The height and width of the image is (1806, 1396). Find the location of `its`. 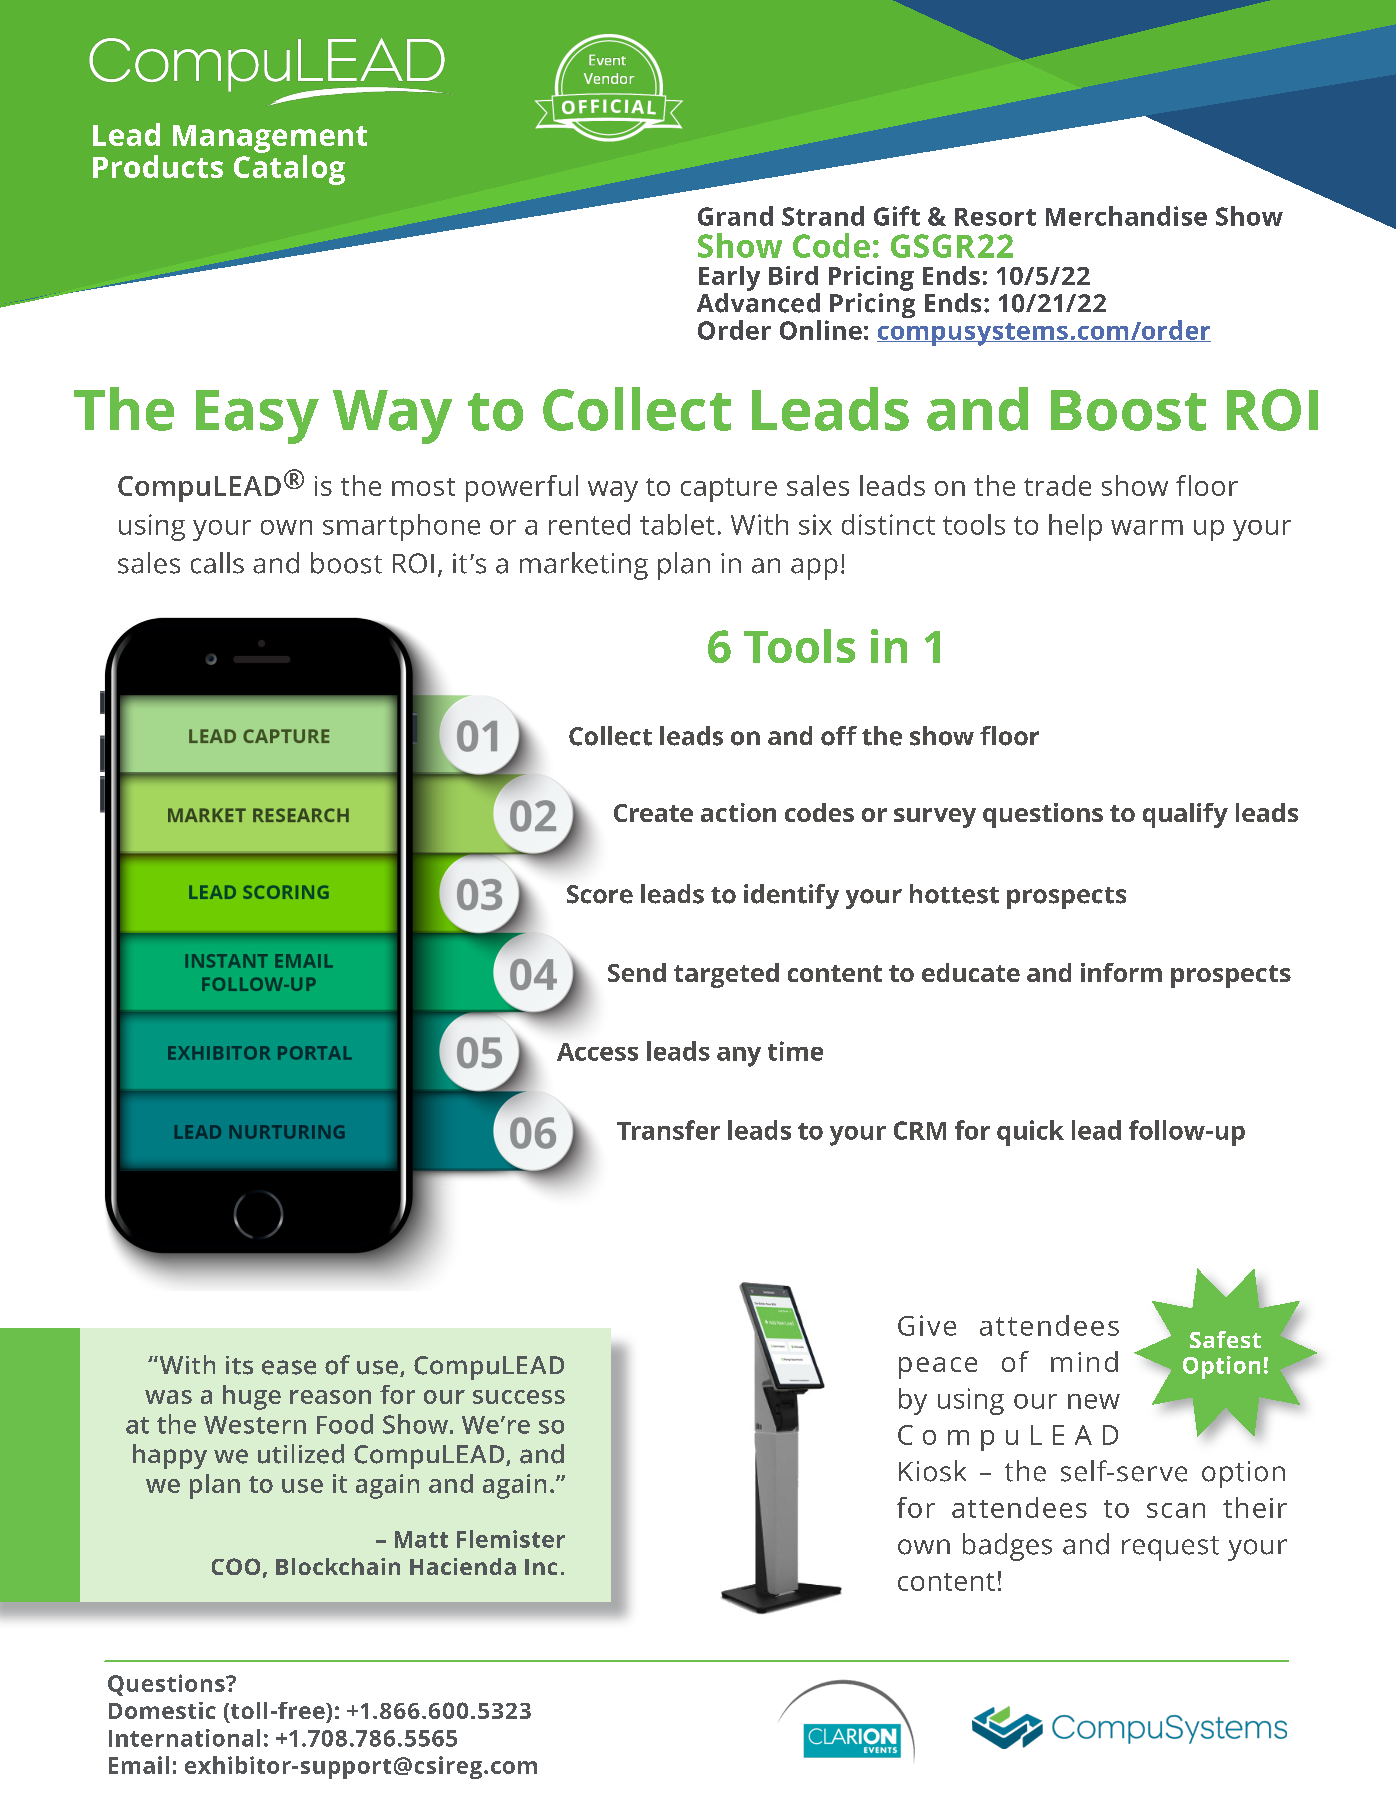

its is located at coordinates (239, 1365).
